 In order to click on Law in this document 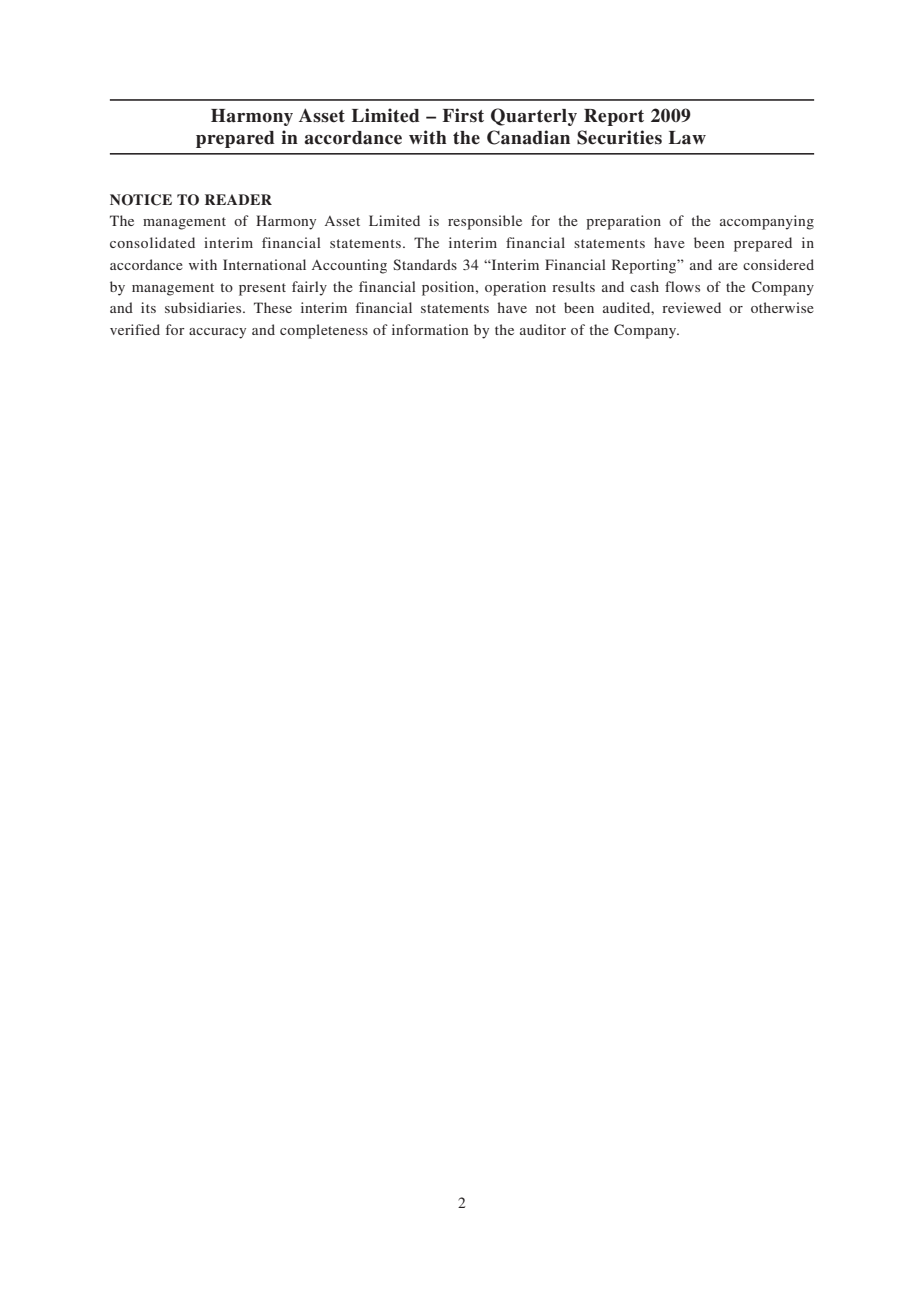, I will do `click(687, 138)`.
